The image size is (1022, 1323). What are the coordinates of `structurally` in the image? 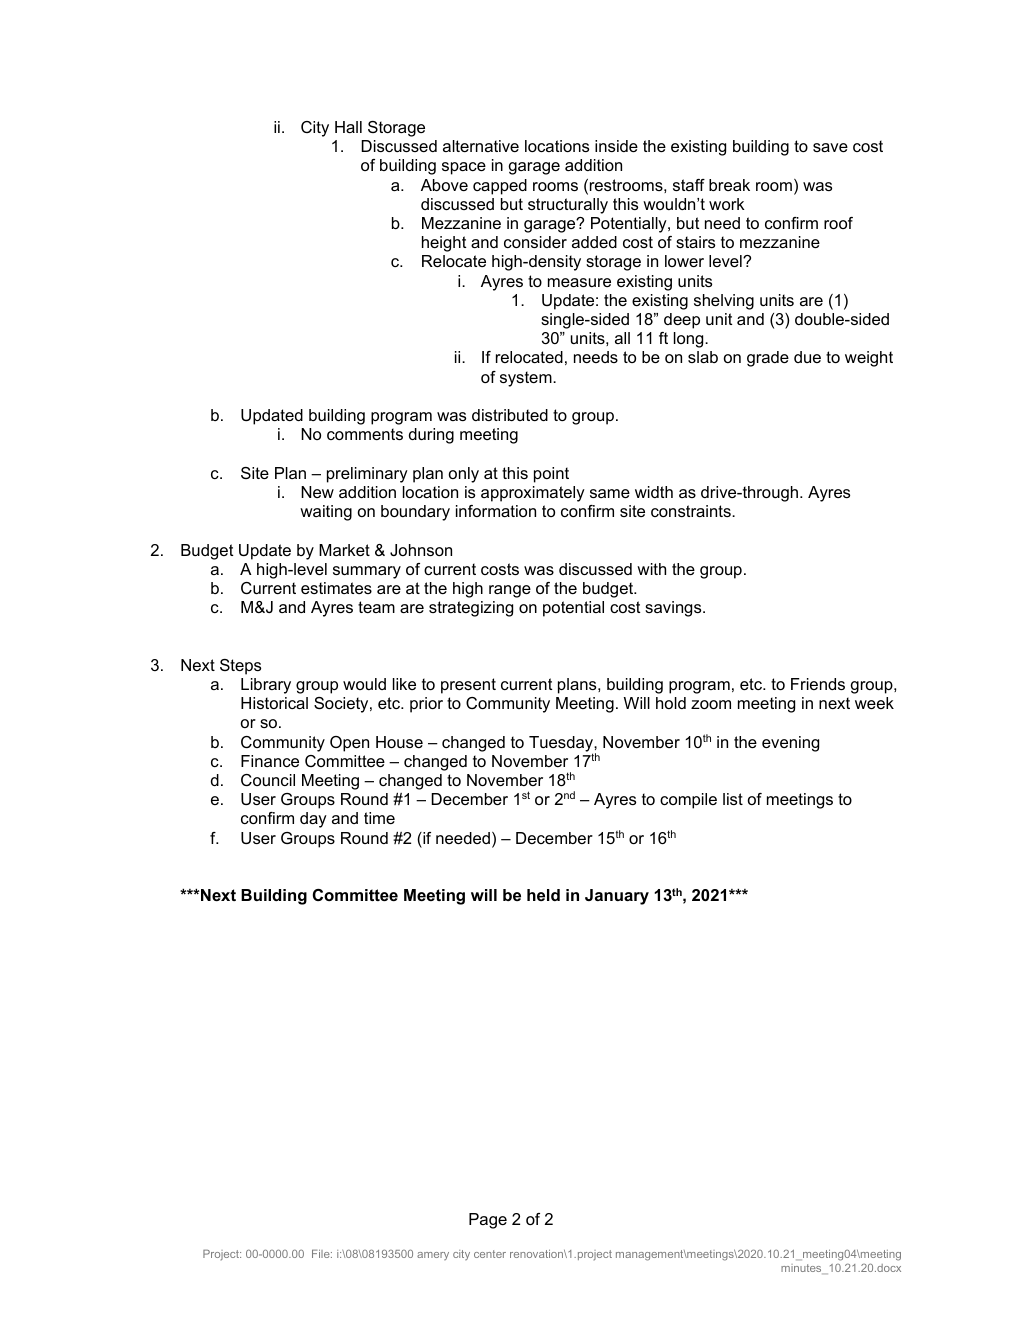 It's located at (568, 206).
